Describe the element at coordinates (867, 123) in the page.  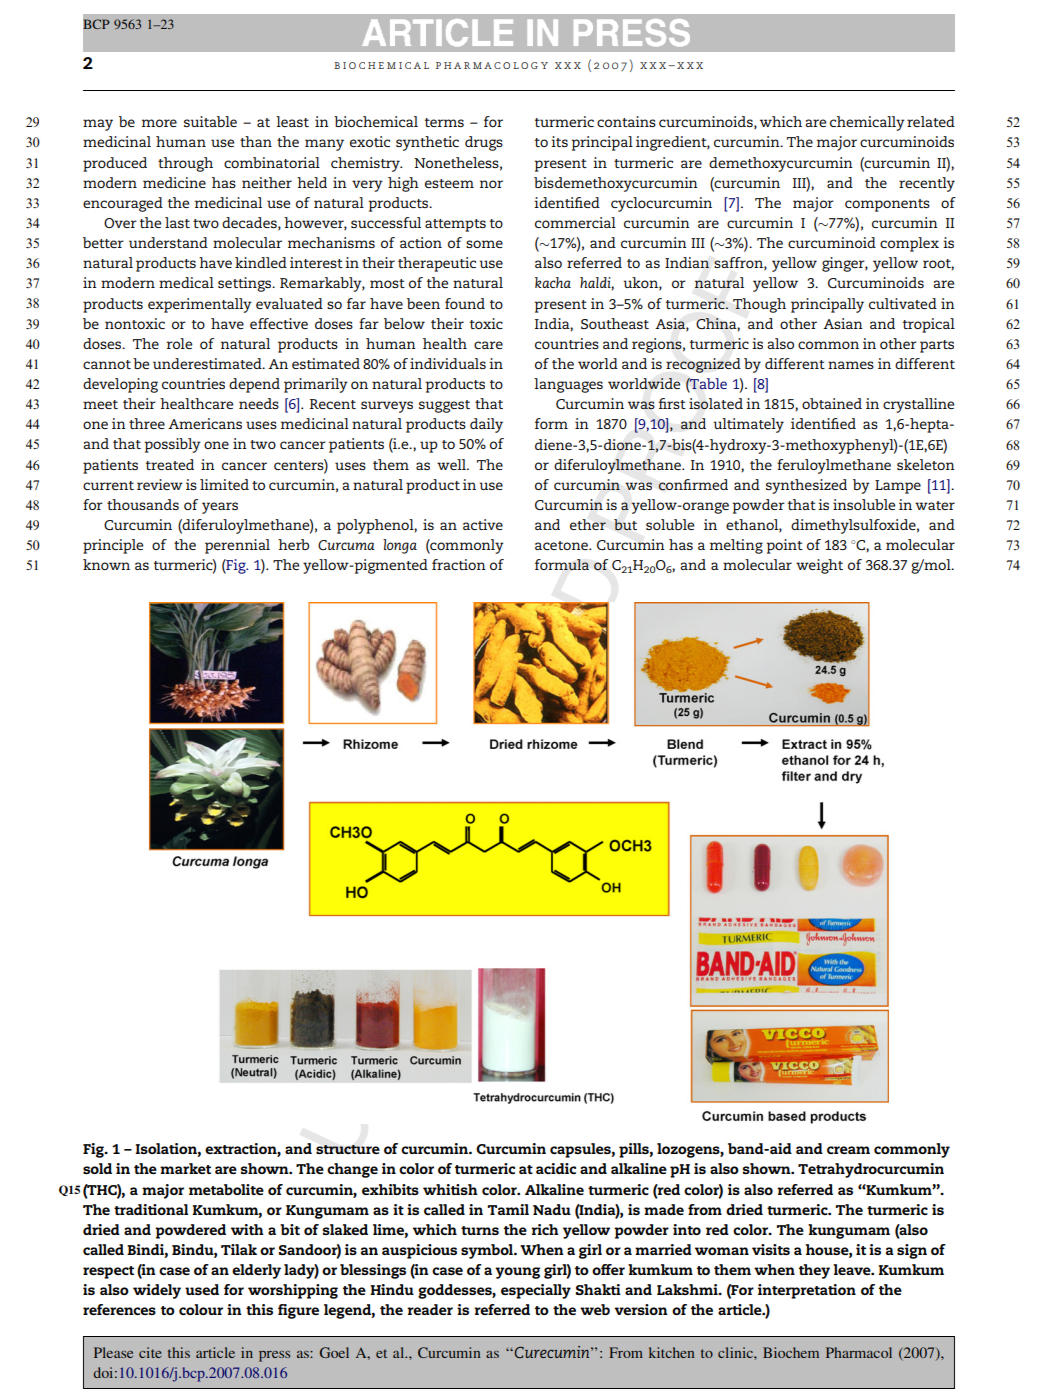
I see `chemically` at that location.
